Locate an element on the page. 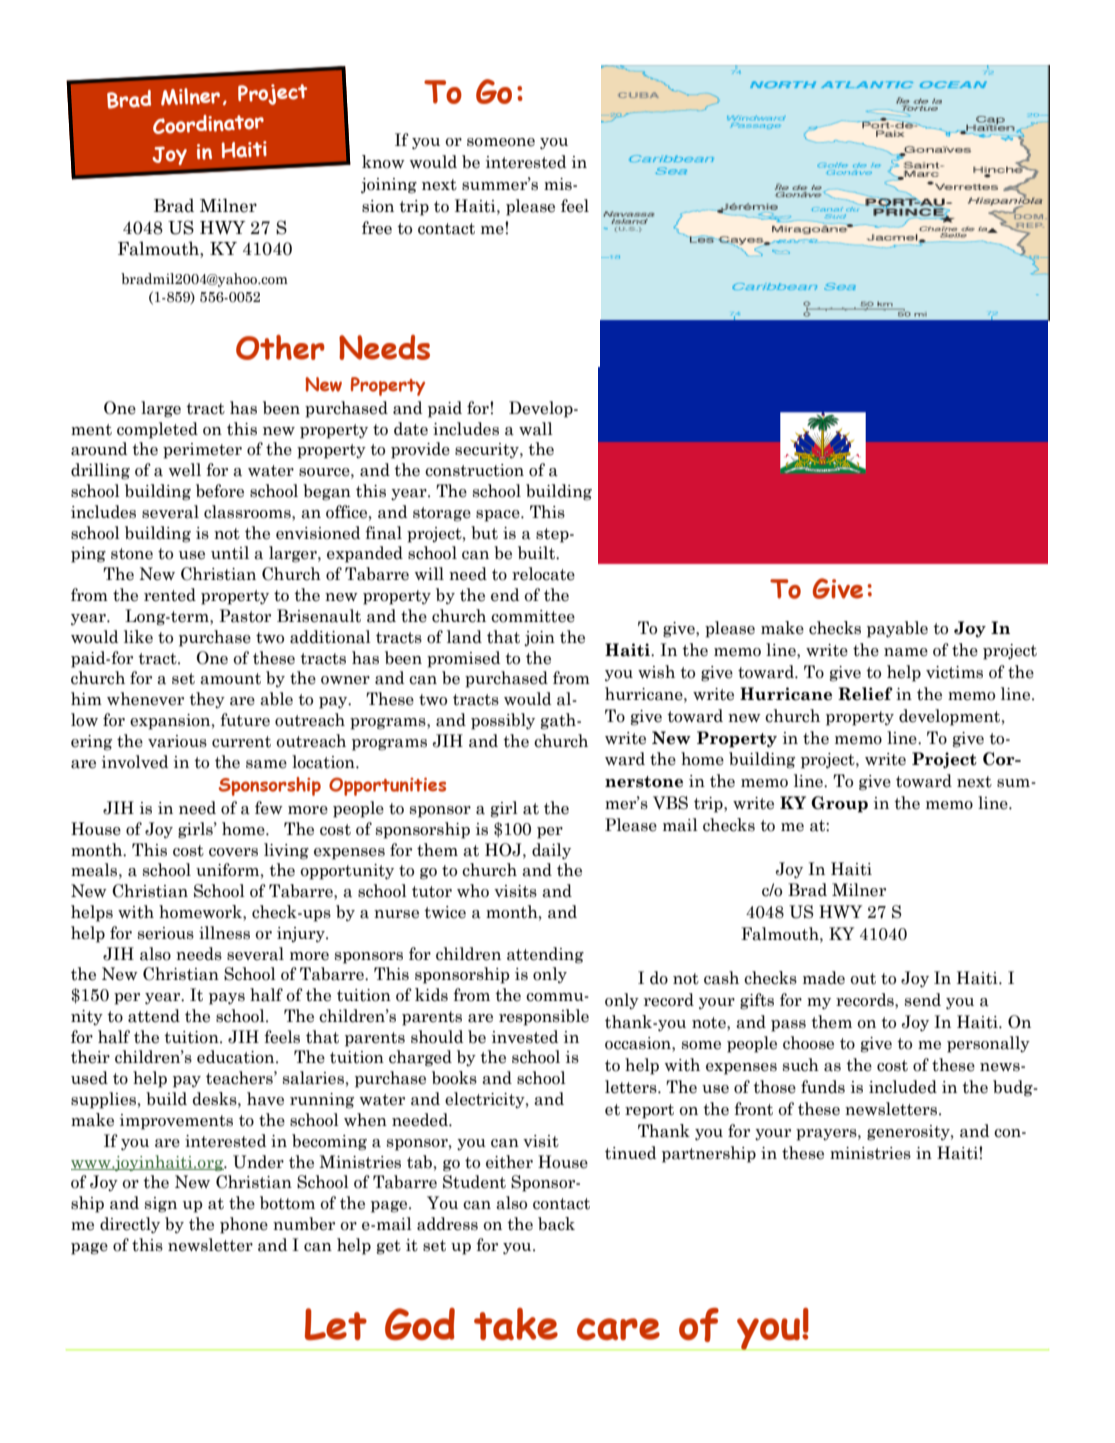 The image size is (1115, 1443). serious is located at coordinates (166, 933).
